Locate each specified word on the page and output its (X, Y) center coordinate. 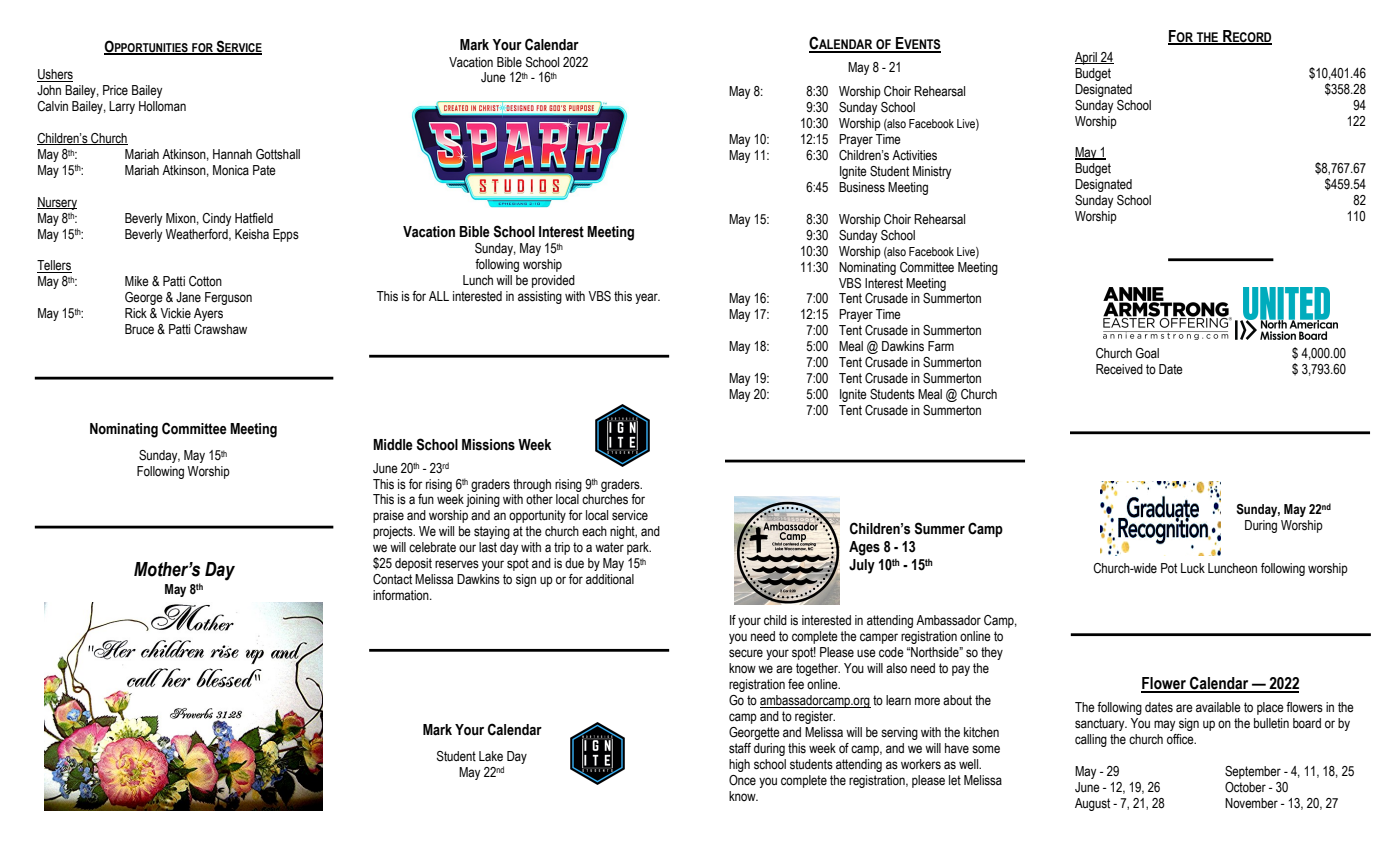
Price (115, 90)
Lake (491, 756)
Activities (914, 155)
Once (742, 780)
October (1245, 787)
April (1087, 58)
